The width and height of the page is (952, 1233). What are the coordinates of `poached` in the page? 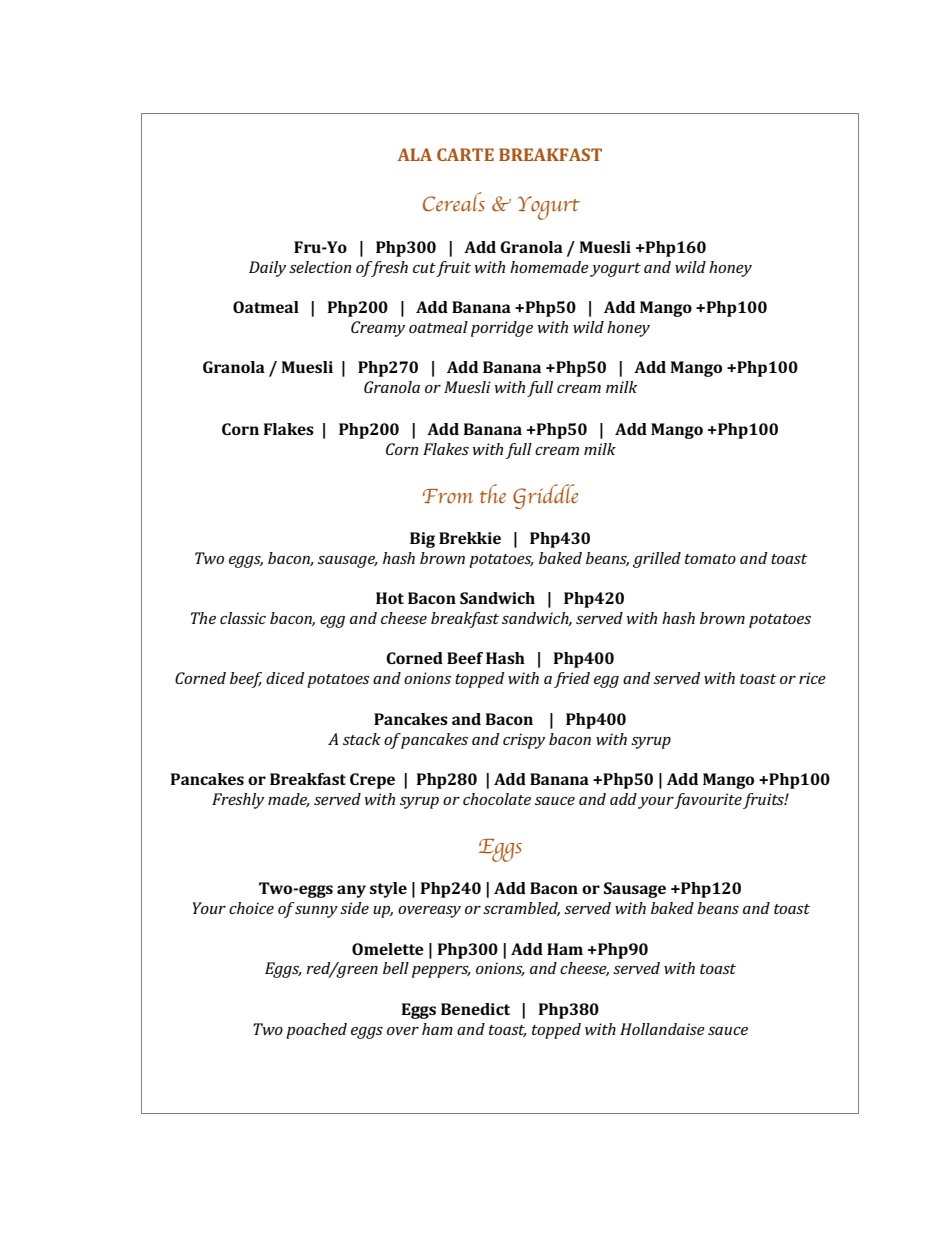 It's located at (316, 1031).
